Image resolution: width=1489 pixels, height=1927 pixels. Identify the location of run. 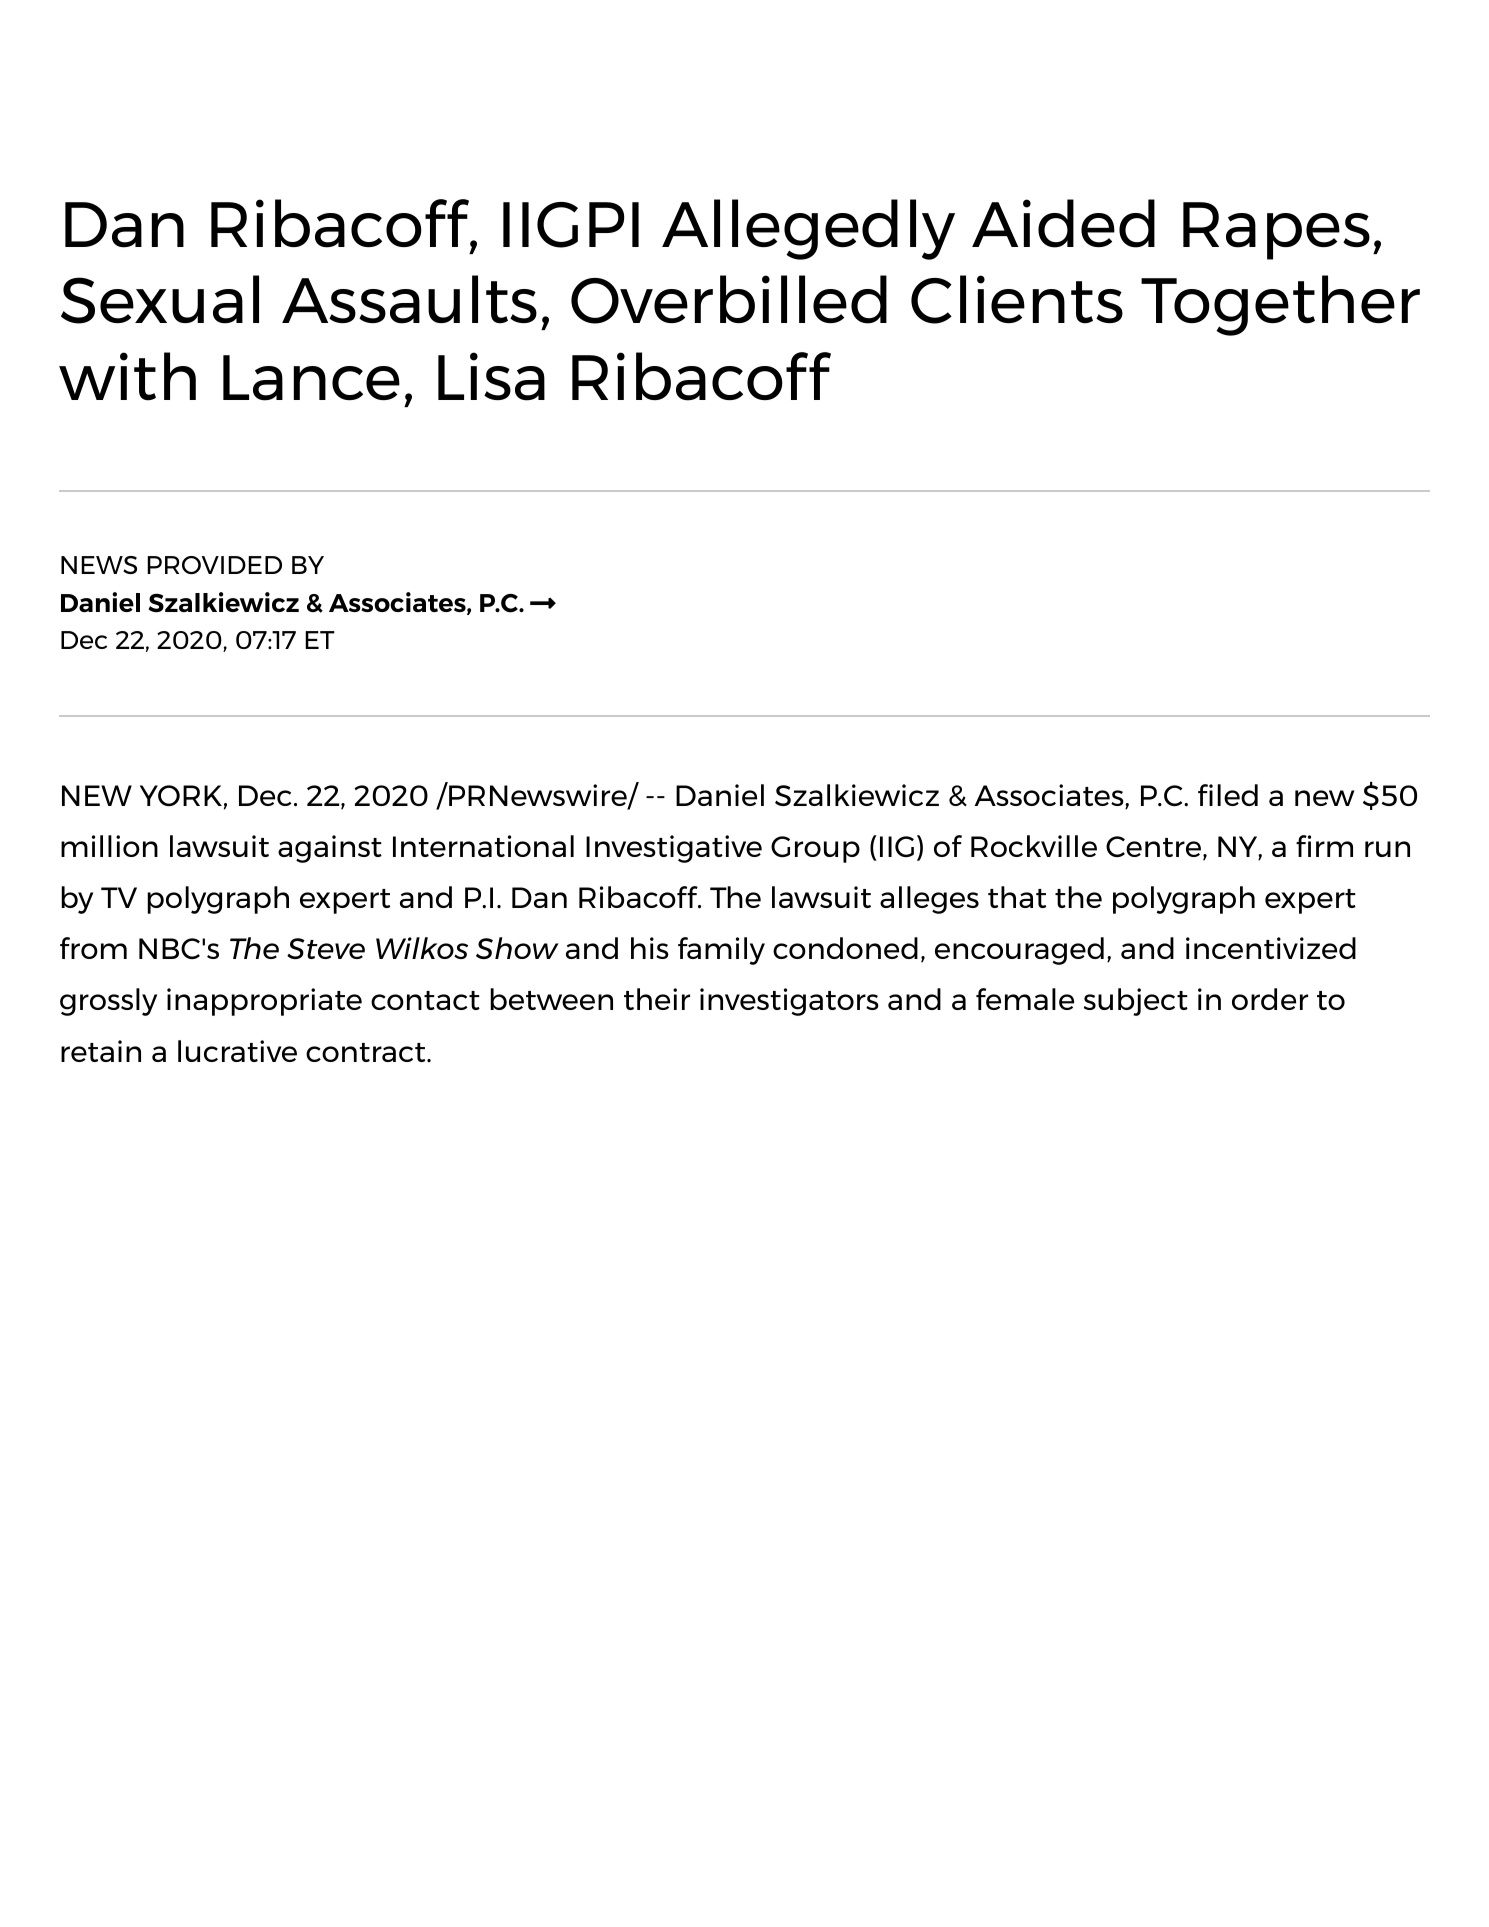
(1387, 849).
